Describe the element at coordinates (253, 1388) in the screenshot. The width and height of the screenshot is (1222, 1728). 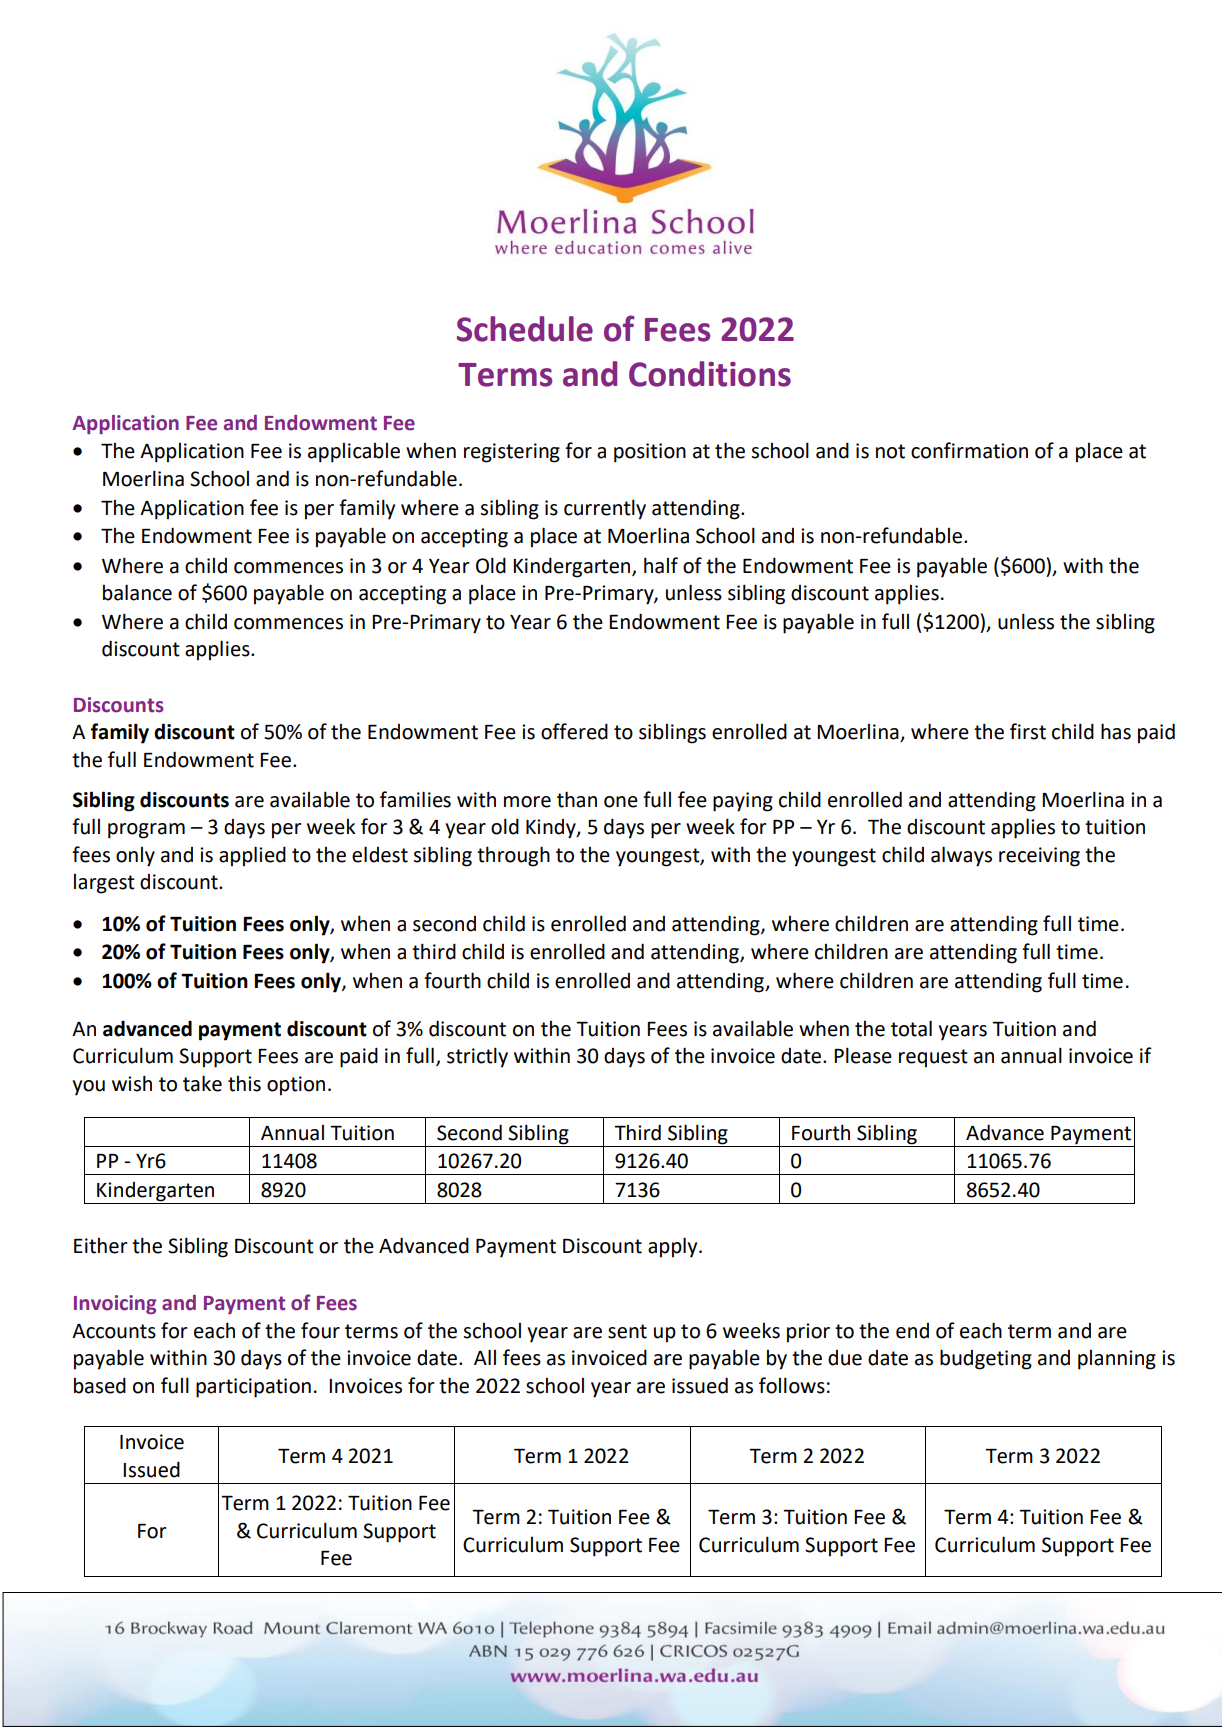
I see `participation` at that location.
